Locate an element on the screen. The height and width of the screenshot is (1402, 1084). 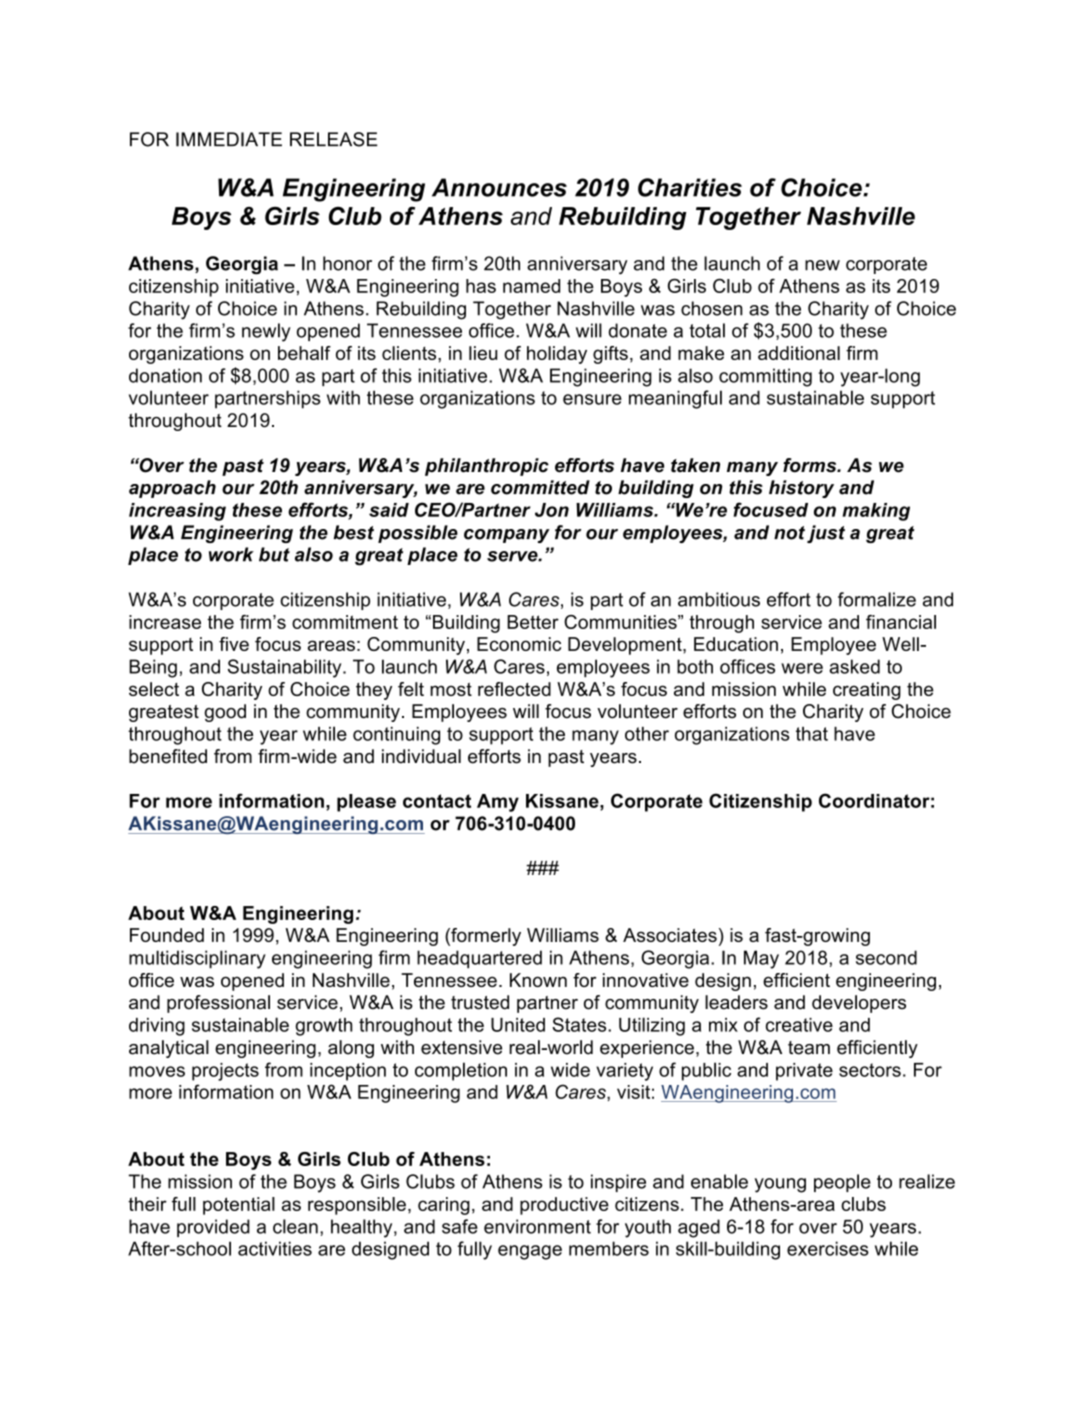
IMMEDIATE is located at coordinates (229, 139).
